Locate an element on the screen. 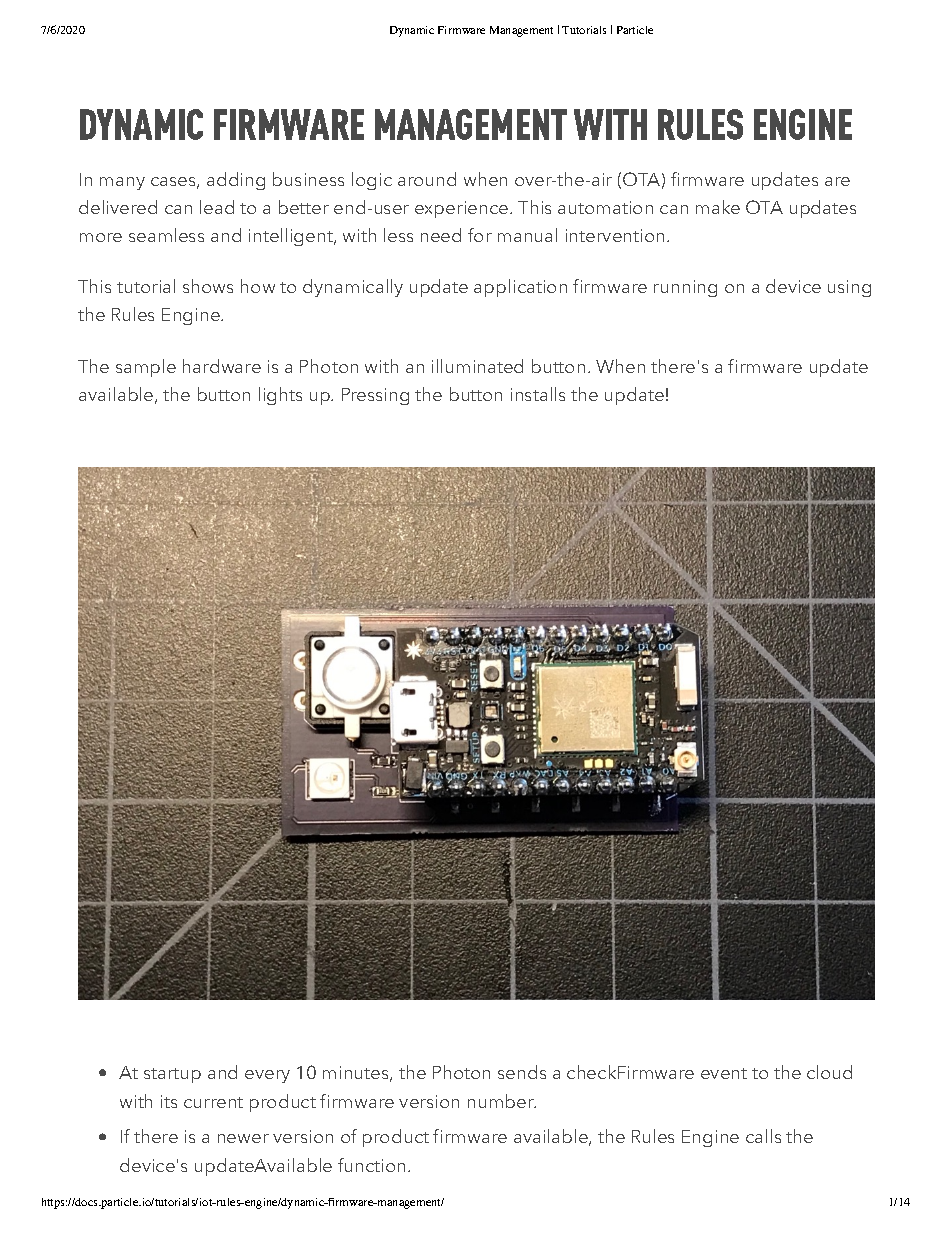 The width and height of the screenshot is (952, 1233). newer is located at coordinates (243, 1138).
